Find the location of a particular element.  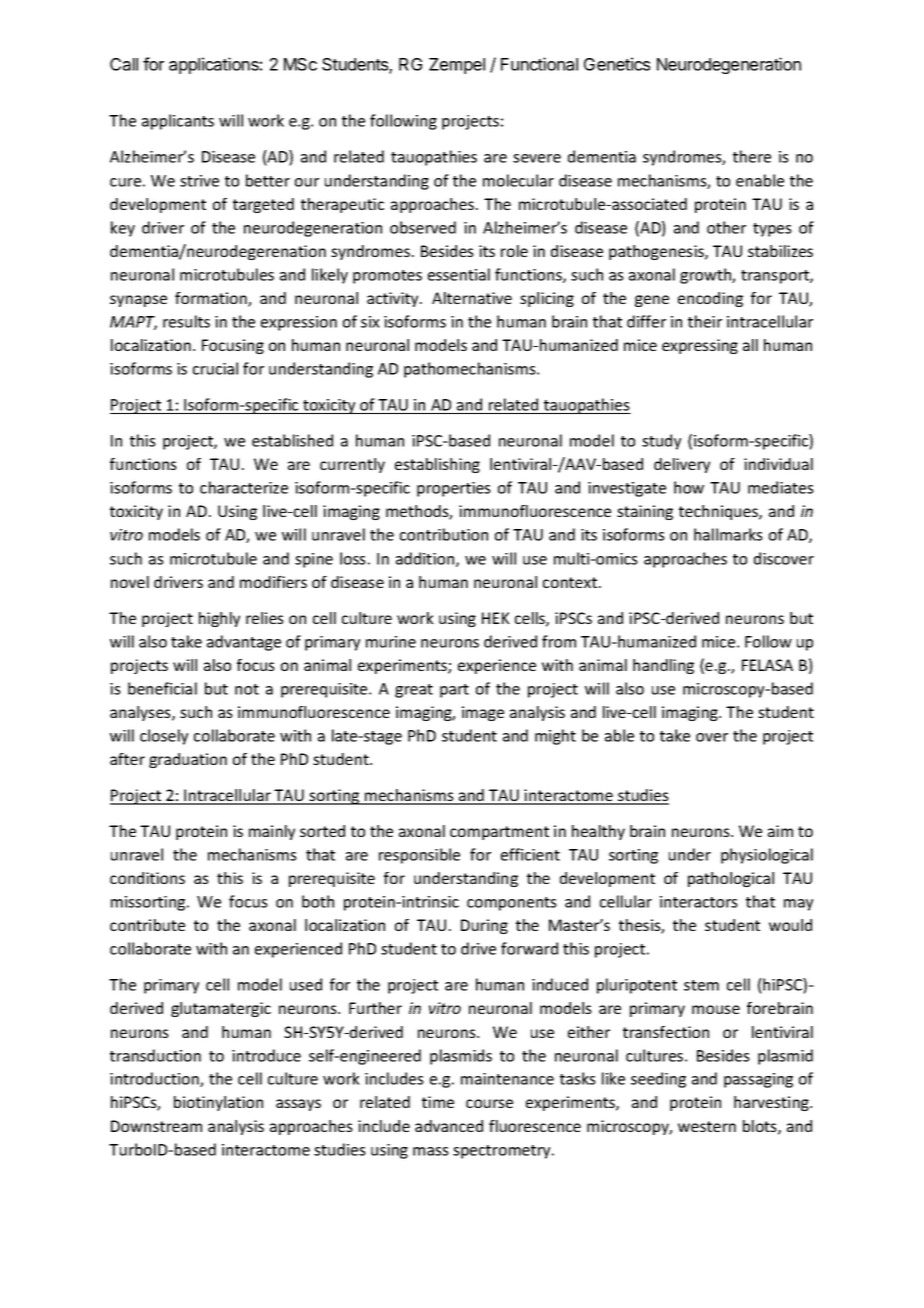

highly is located at coordinates (219, 619).
